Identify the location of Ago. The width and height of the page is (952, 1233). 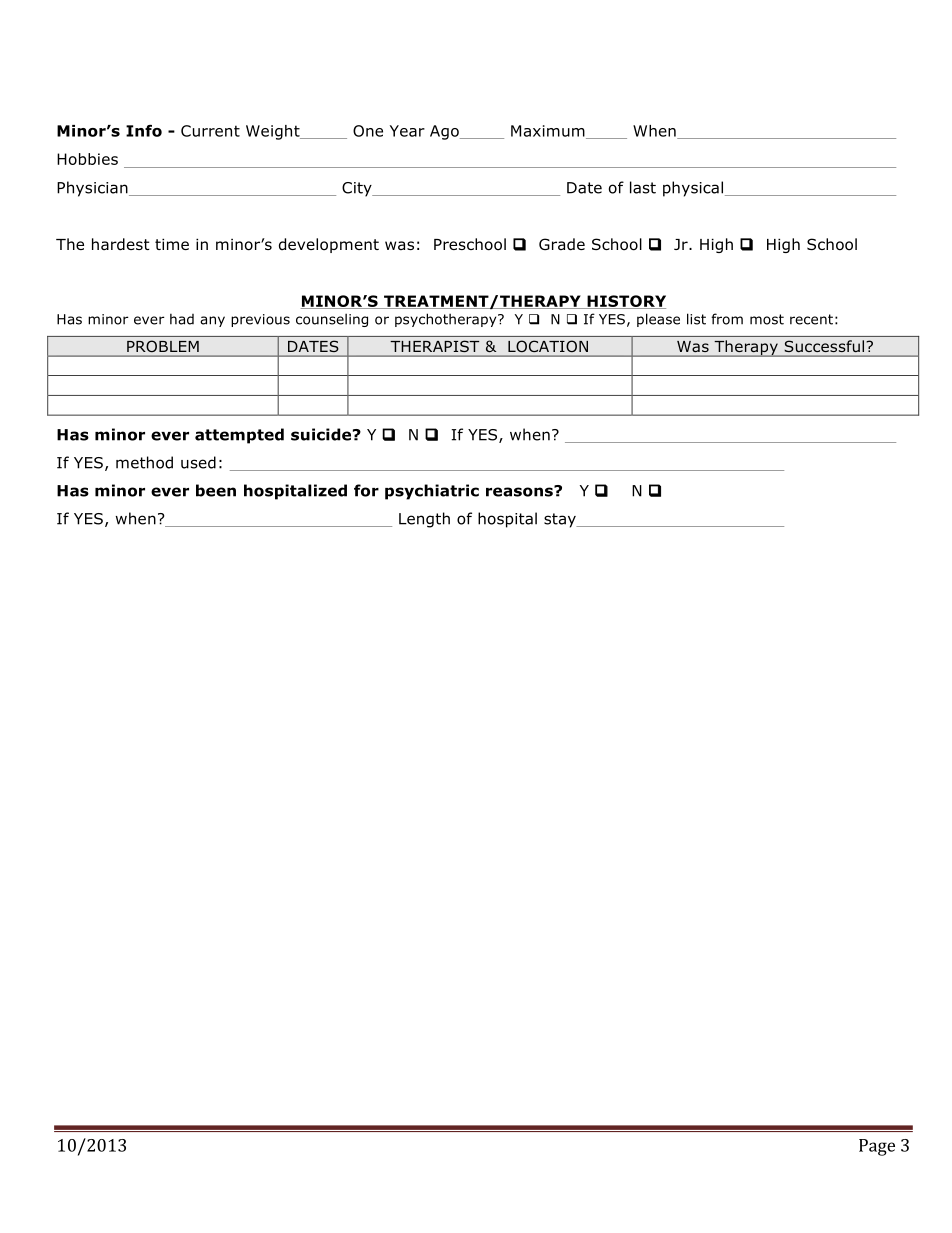
(445, 132).
